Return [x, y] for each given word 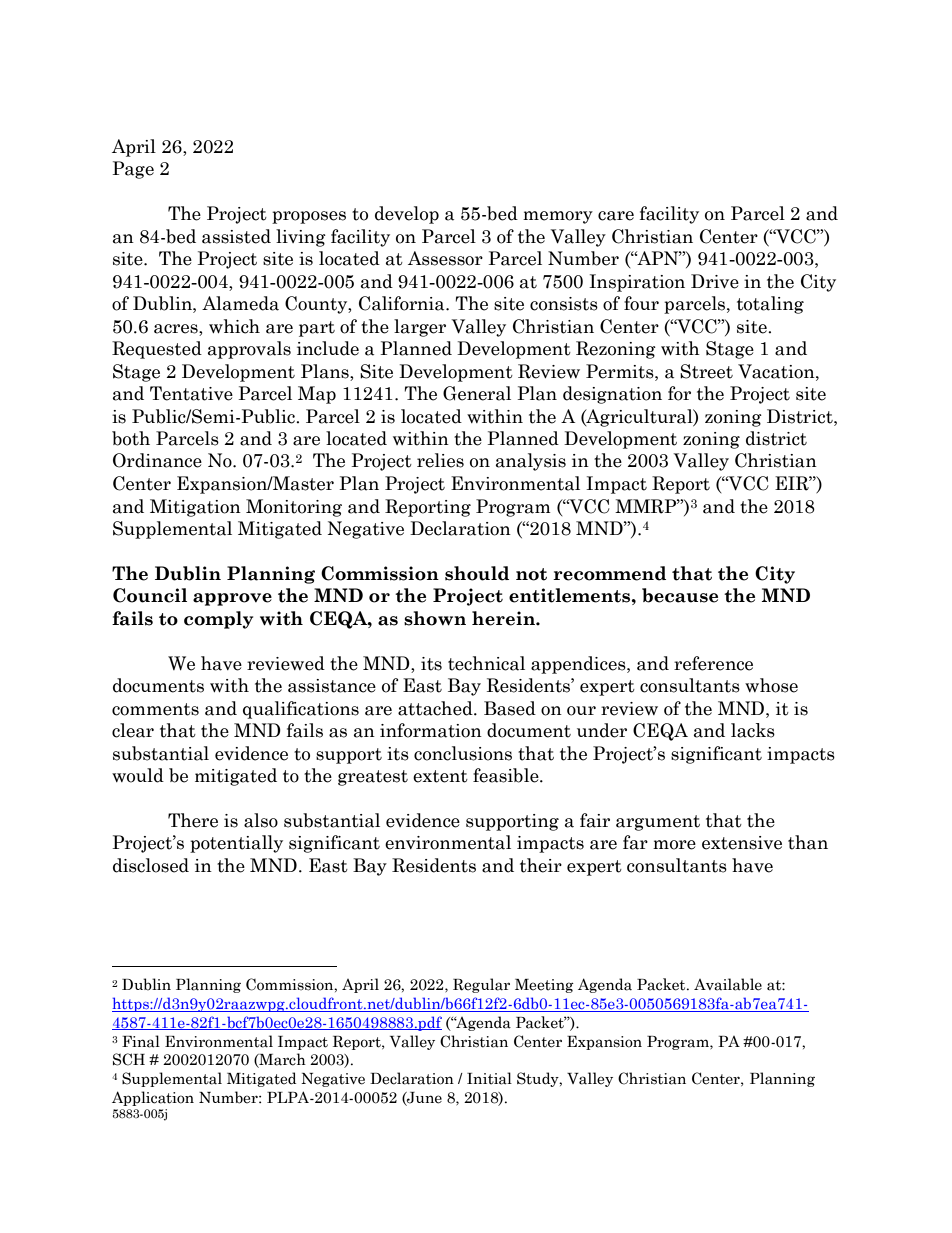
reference [713, 663]
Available [728, 984]
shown [435, 618]
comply [218, 620]
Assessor [445, 258]
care [616, 216]
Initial [489, 1078]
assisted [236, 236]
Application [153, 1098]
